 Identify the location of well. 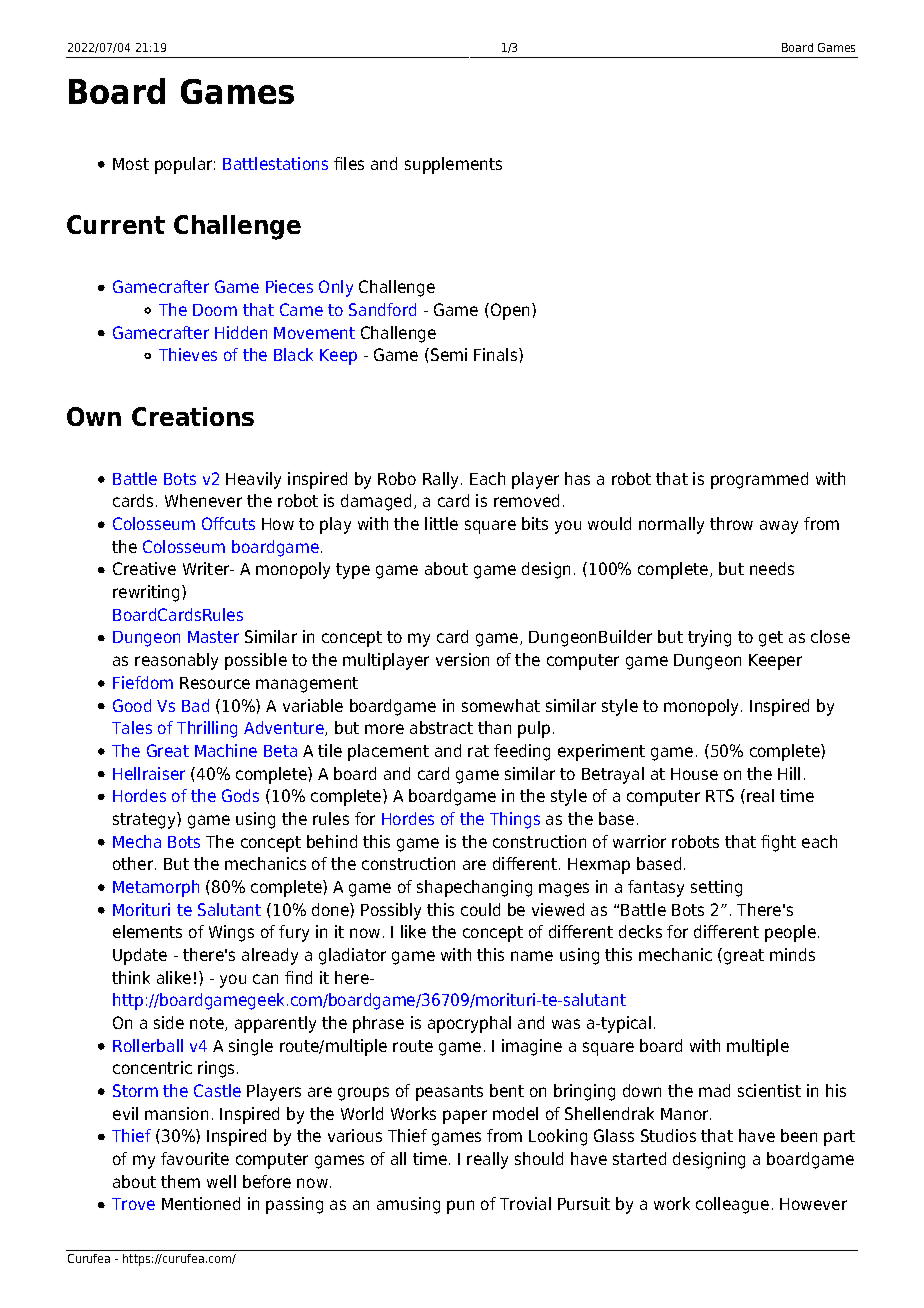
(221, 1181).
